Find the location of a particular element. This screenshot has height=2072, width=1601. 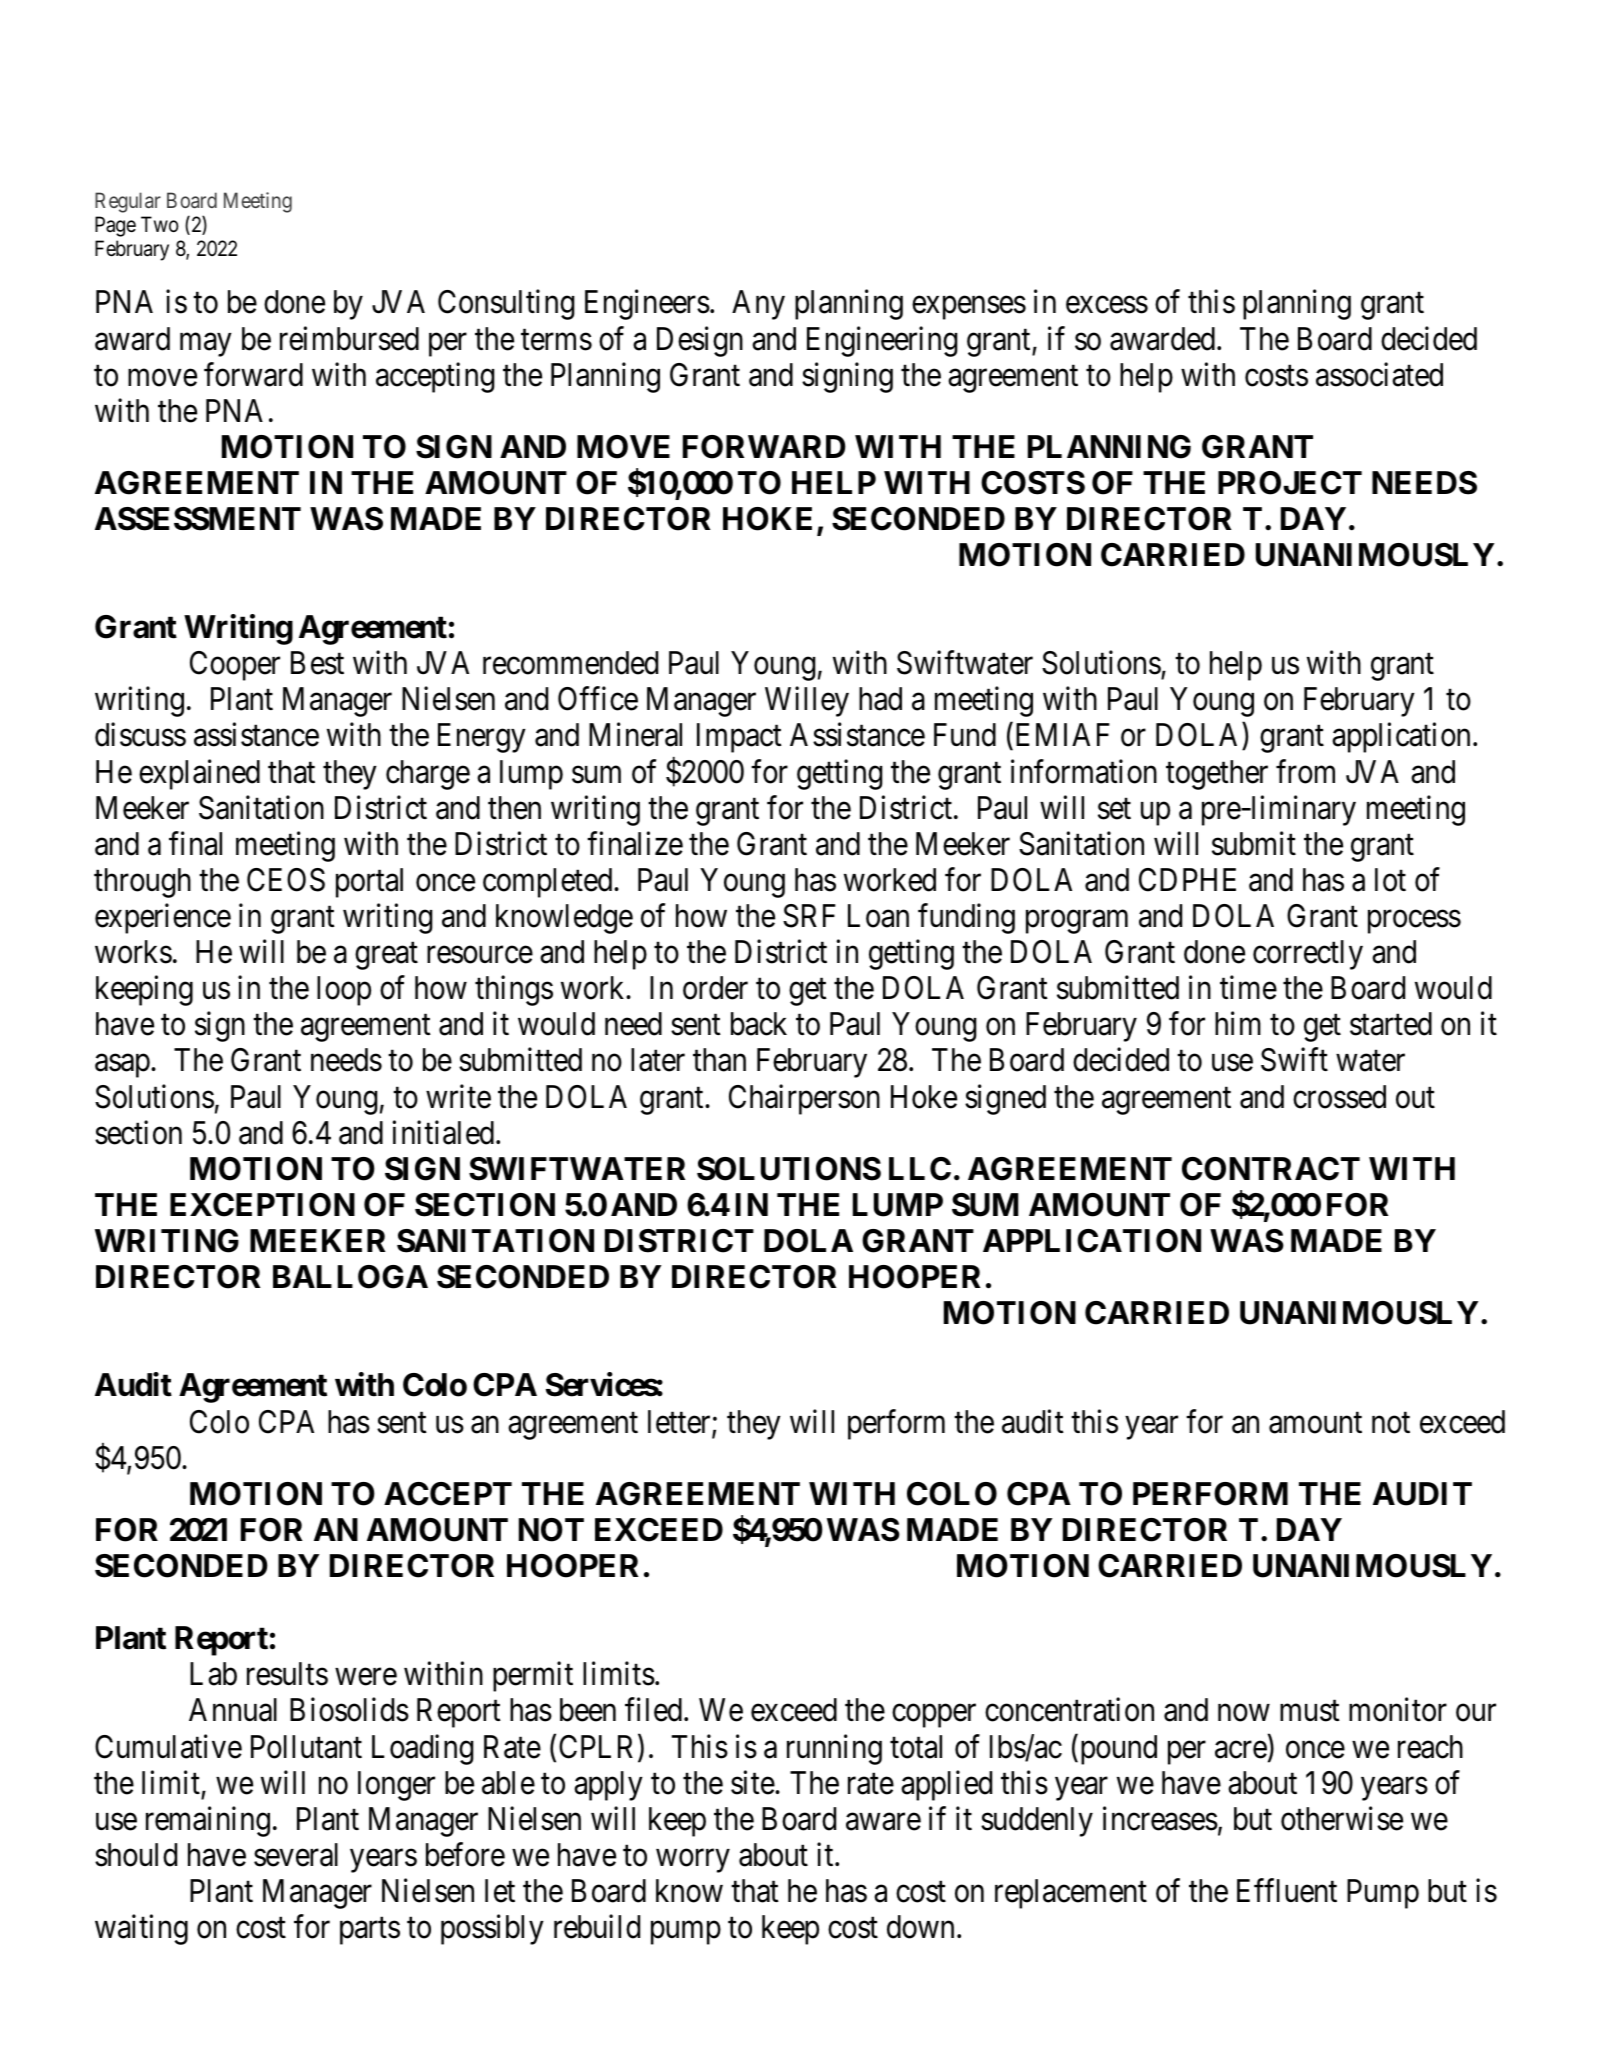

Two is located at coordinates (160, 224).
